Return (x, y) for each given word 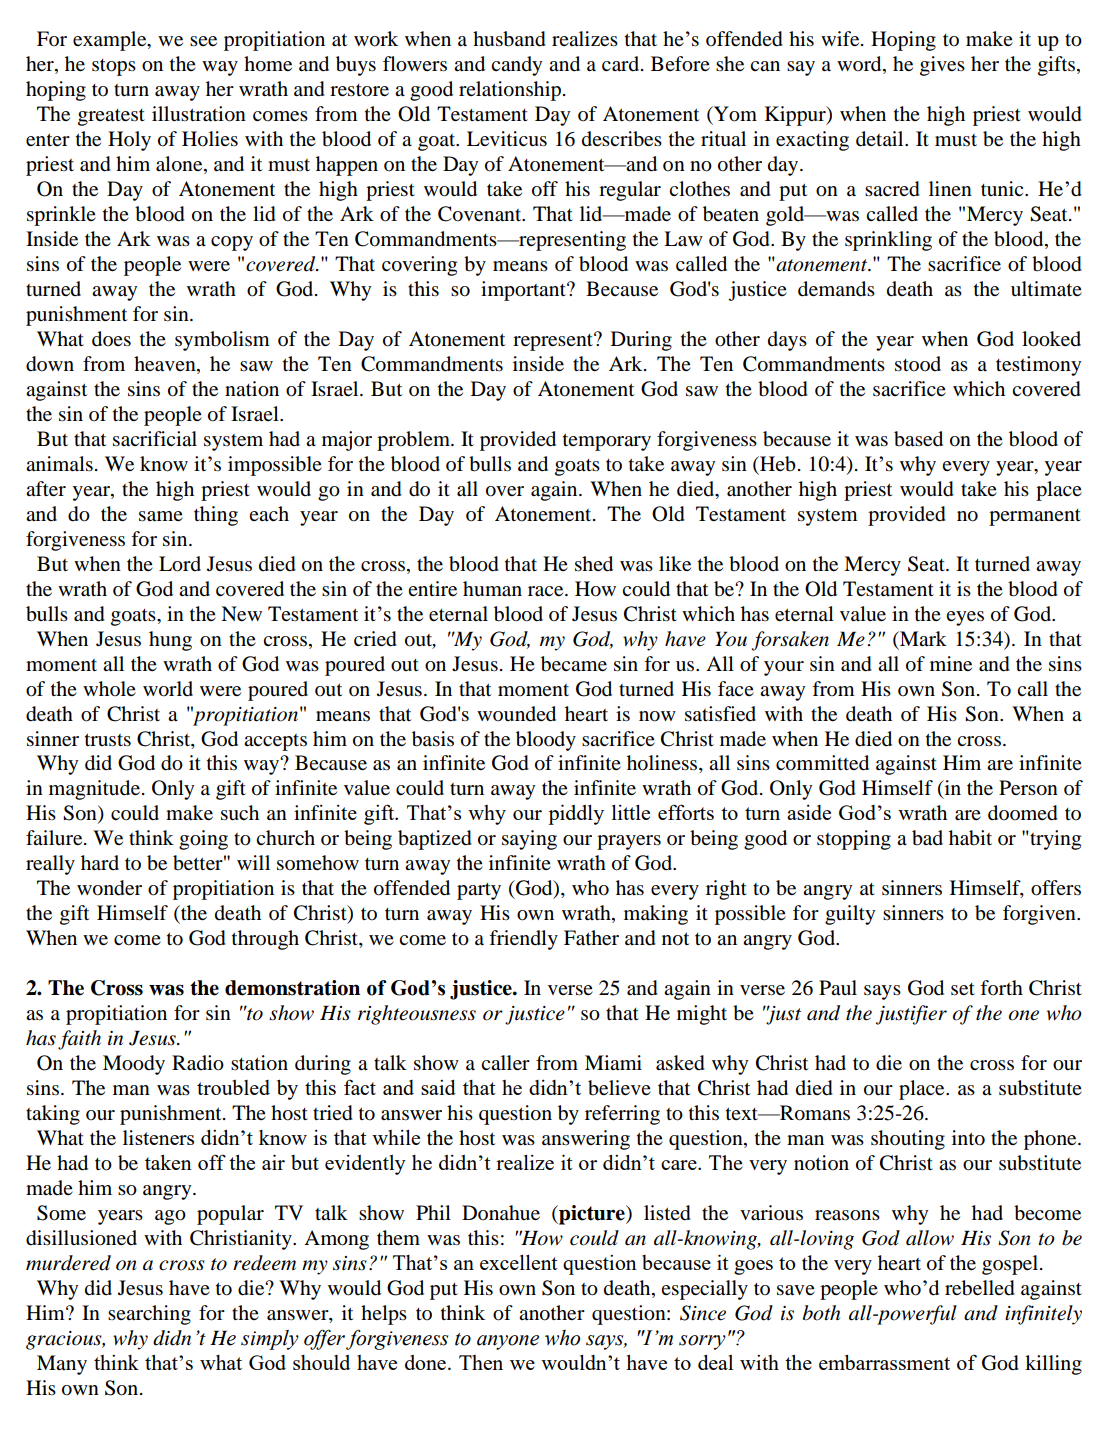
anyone (508, 1342)
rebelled (980, 1288)
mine (951, 663)
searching (149, 1315)
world (168, 689)
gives (942, 66)
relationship (510, 91)
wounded (516, 714)
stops (114, 67)
